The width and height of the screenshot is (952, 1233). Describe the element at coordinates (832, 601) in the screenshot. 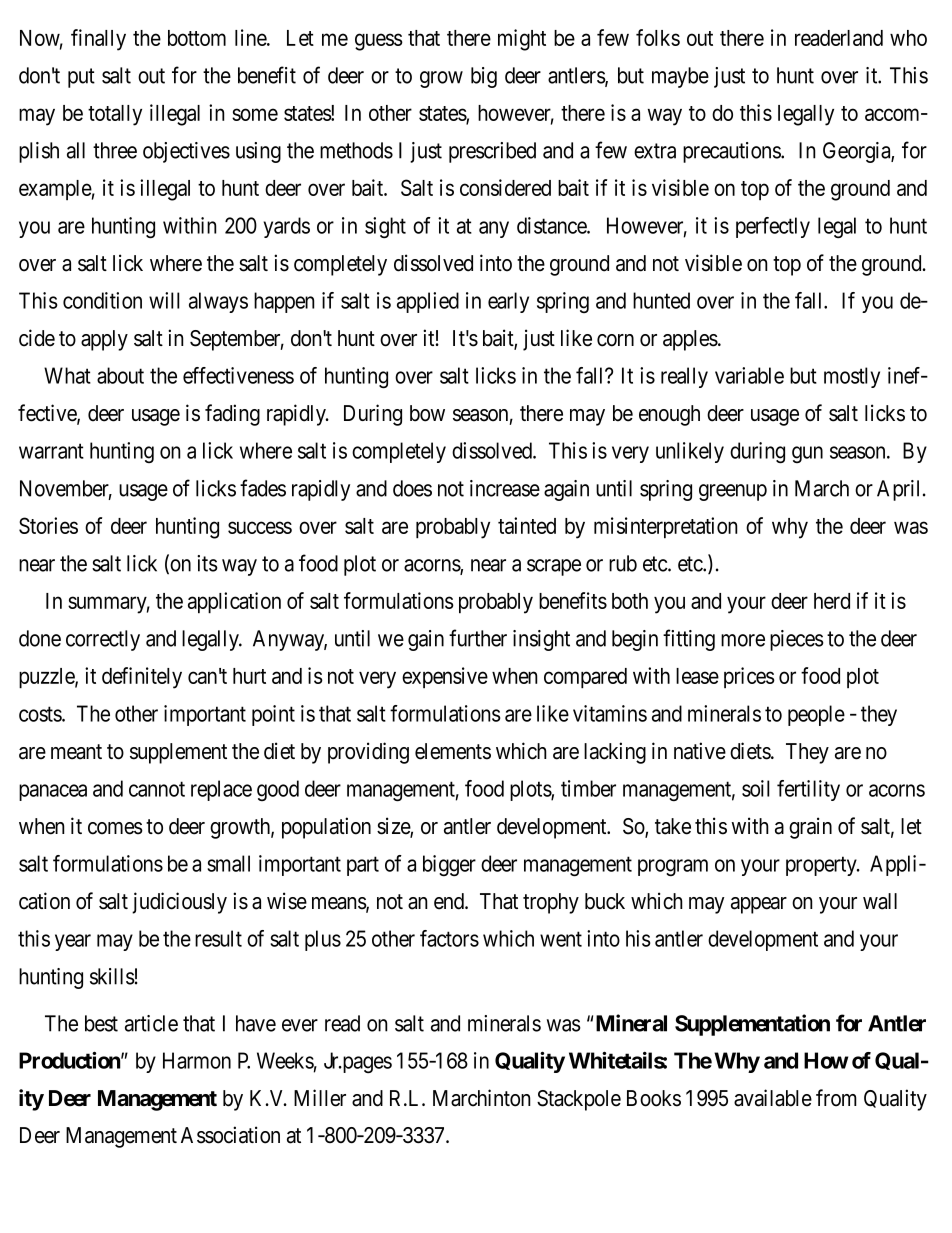

I see `herd` at that location.
